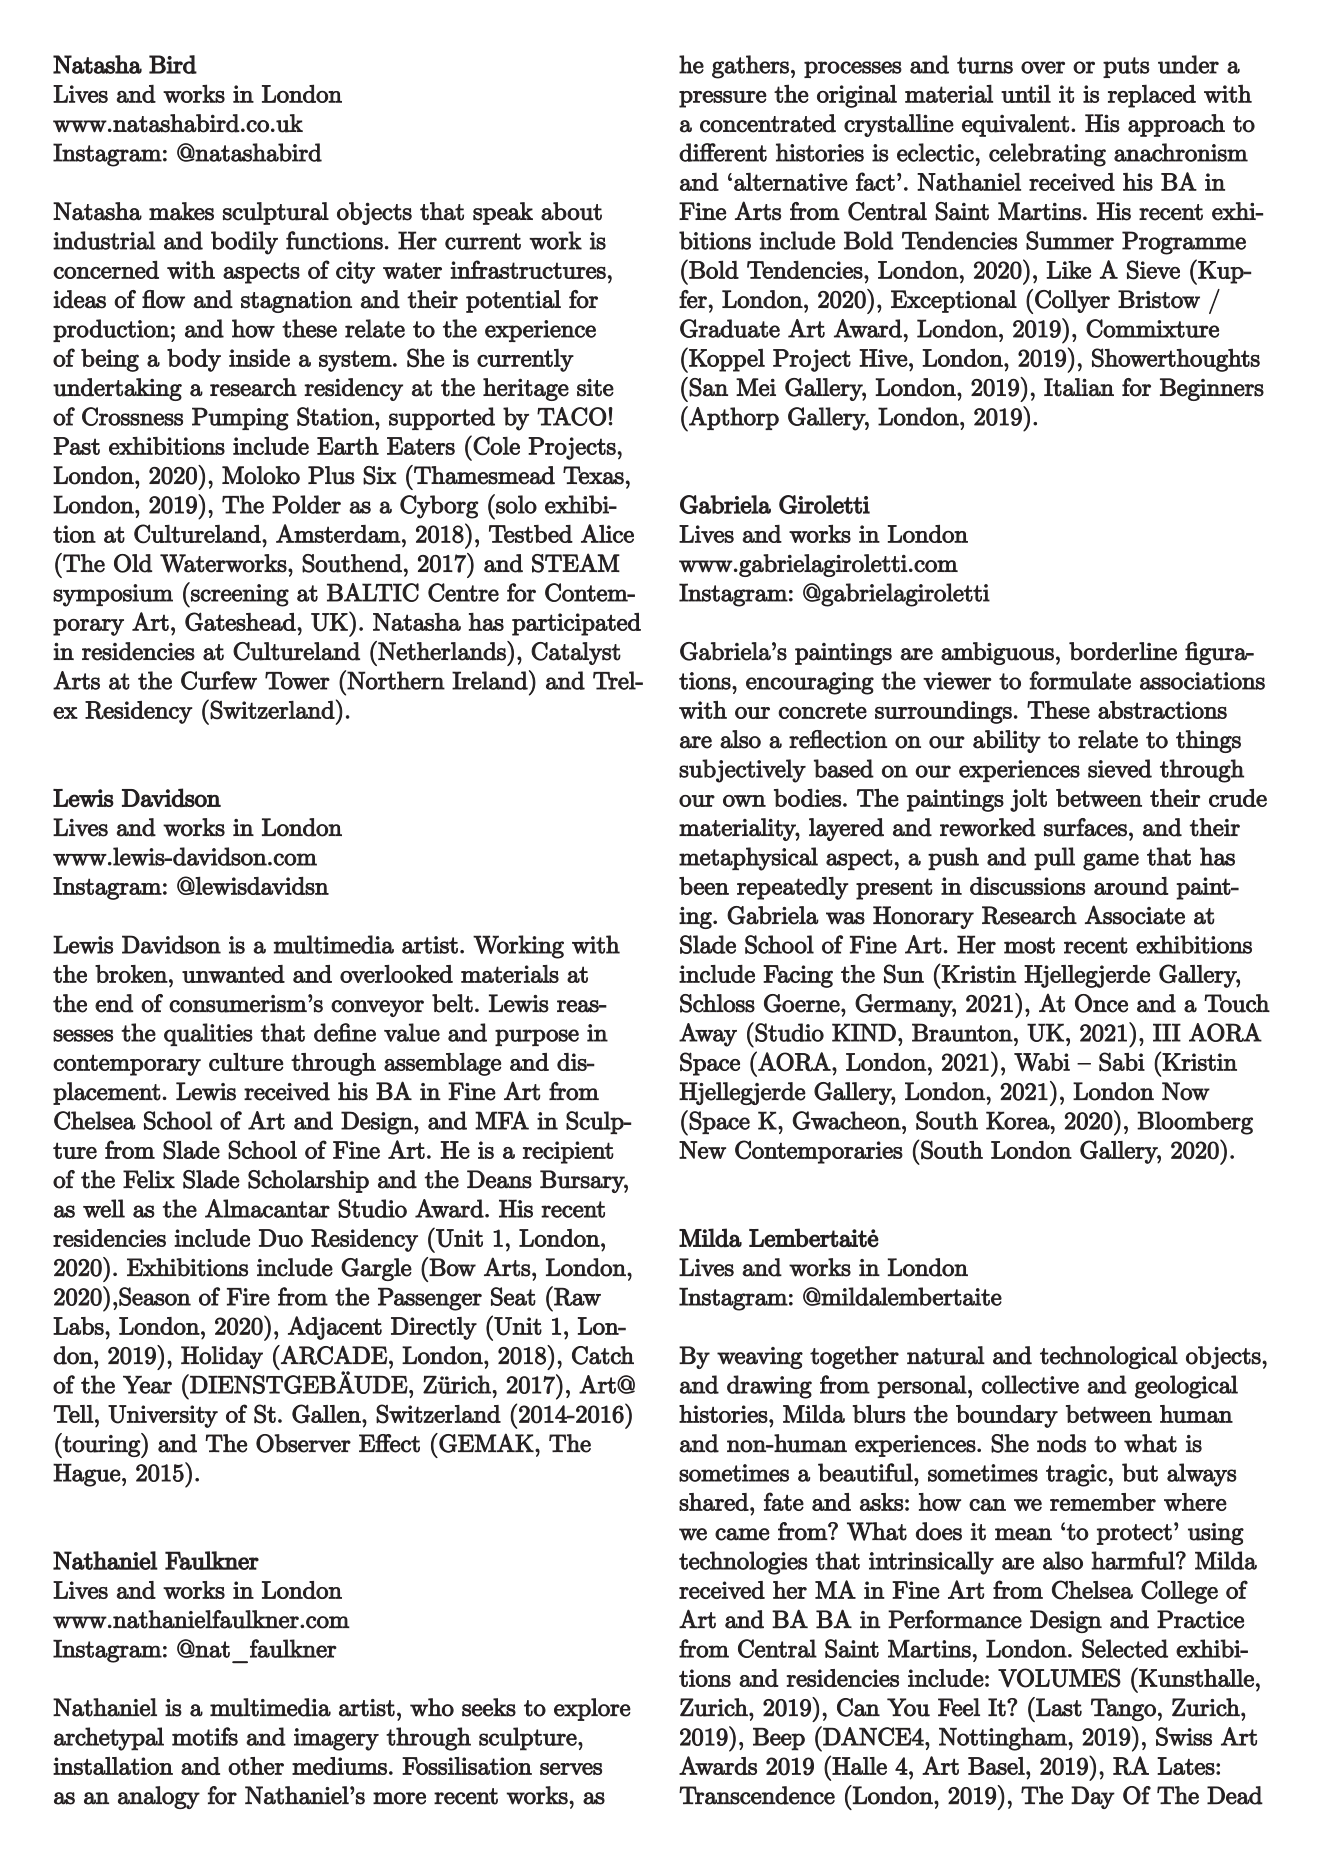 This image has height=1871, width=1323. Describe the element at coordinates (1123, 651) in the image. I see `borderline` at that location.
